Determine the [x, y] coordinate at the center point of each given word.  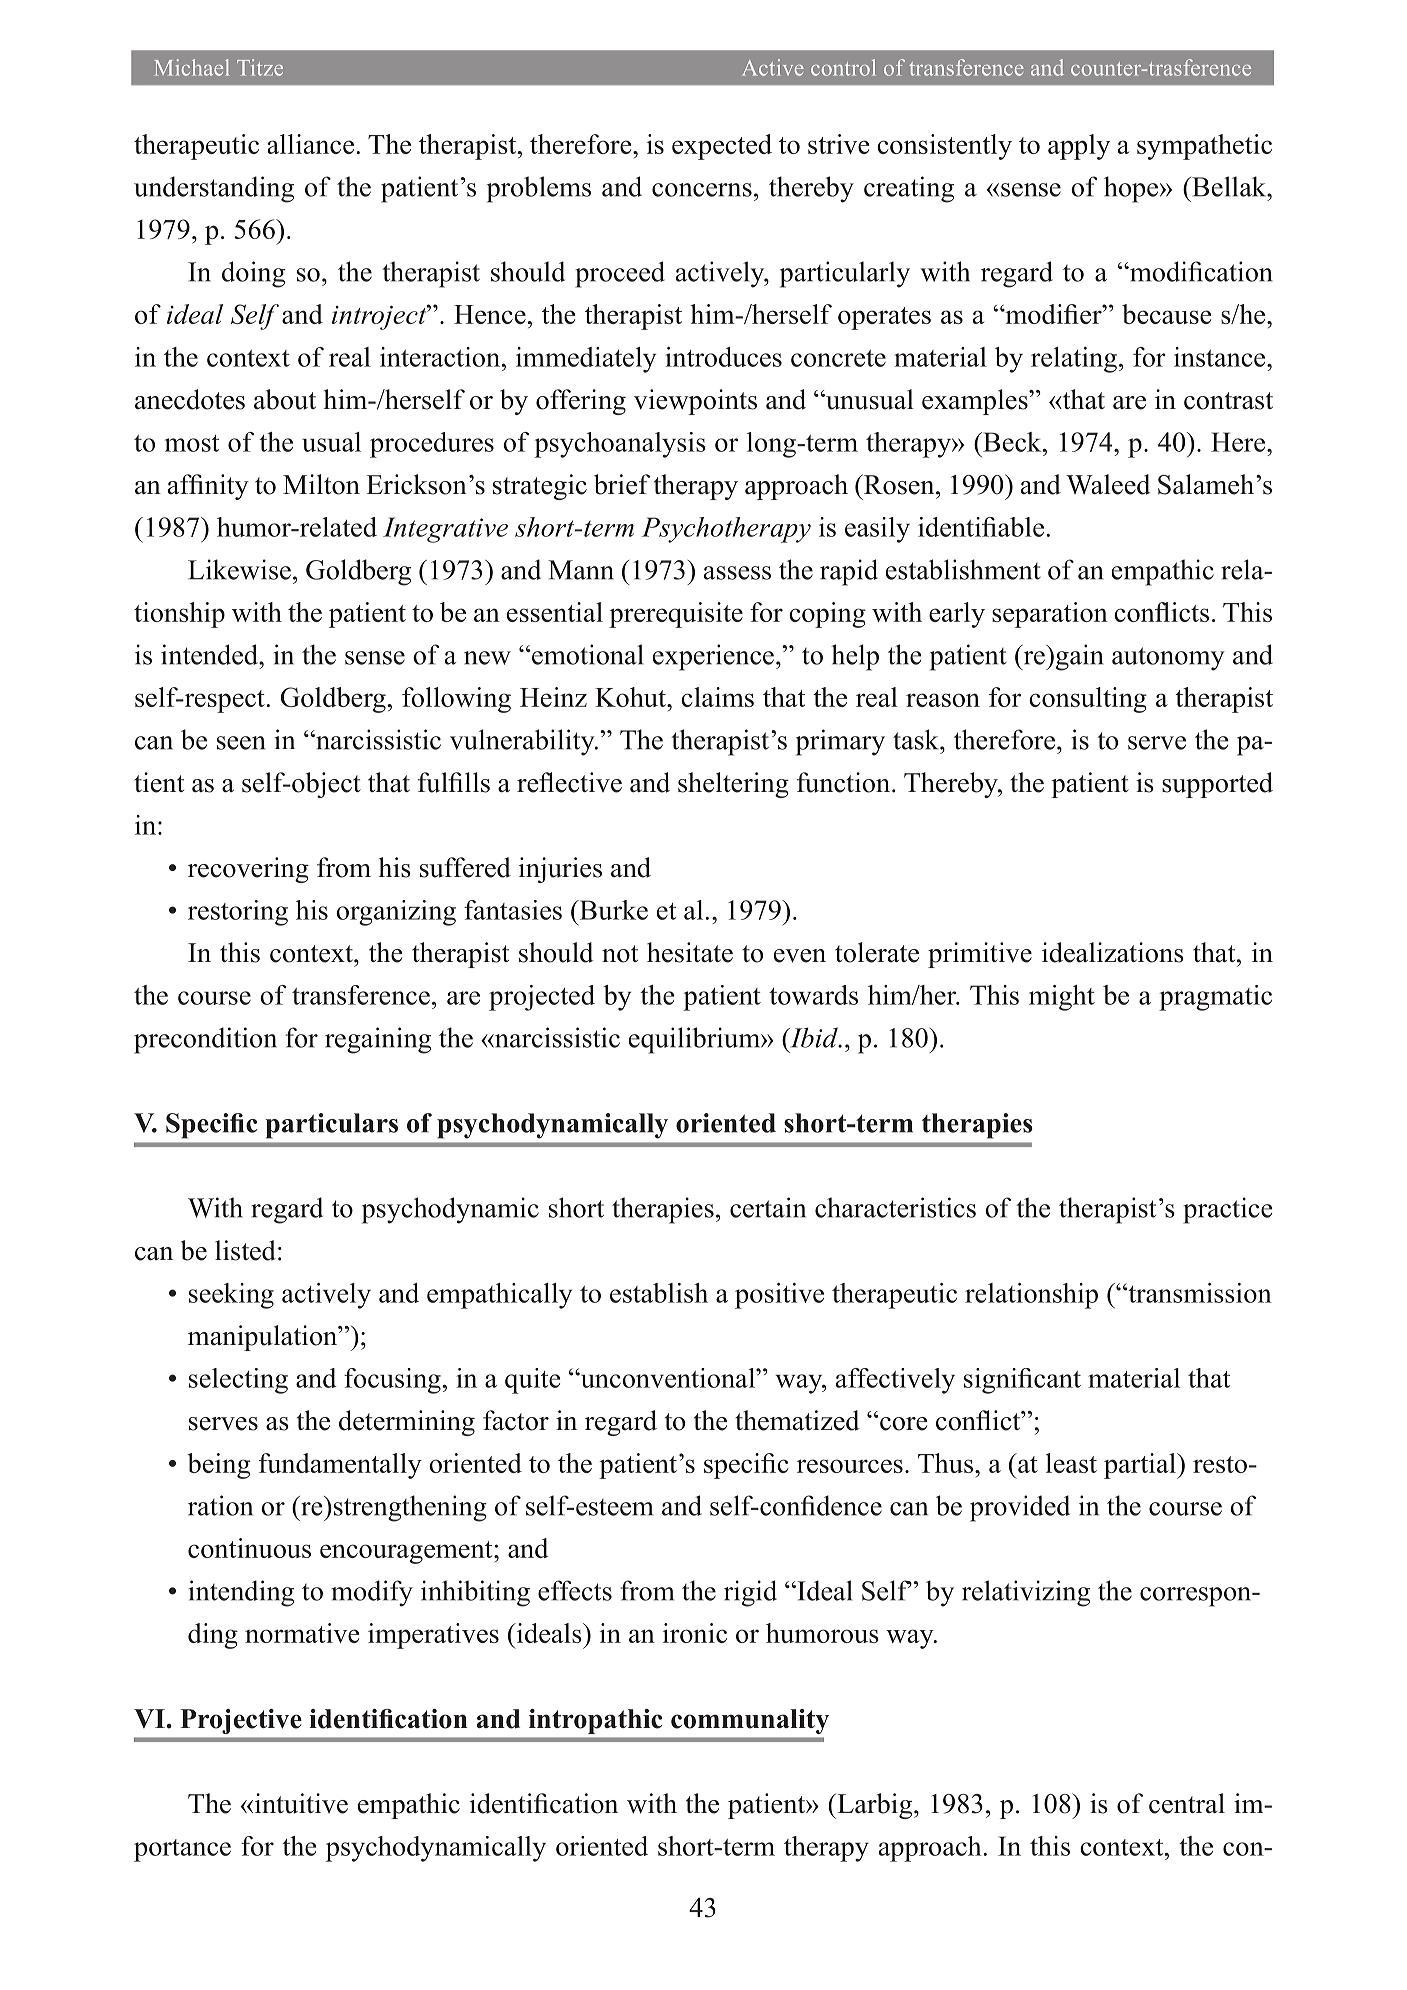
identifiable [981, 527]
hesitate [690, 952]
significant [1022, 1381]
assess [737, 573]
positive [779, 1296]
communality [750, 1721]
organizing [396, 913]
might [1062, 998]
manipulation [264, 1338]
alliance [311, 144]
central [1187, 1803]
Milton [321, 484]
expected [722, 147]
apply [1079, 147]
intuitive [300, 1803]
